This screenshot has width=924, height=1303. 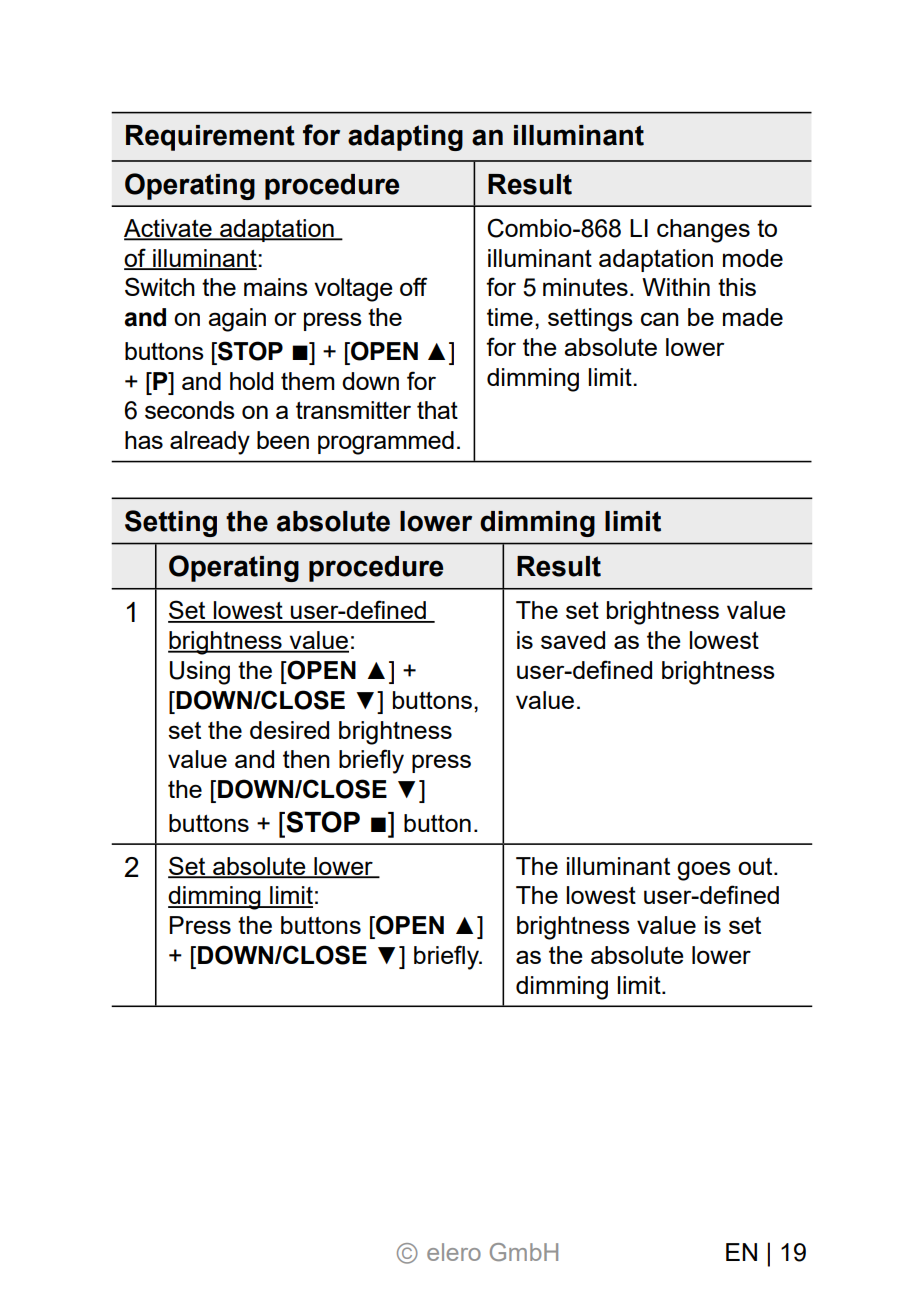 I want to click on changes, so click(x=703, y=231).
